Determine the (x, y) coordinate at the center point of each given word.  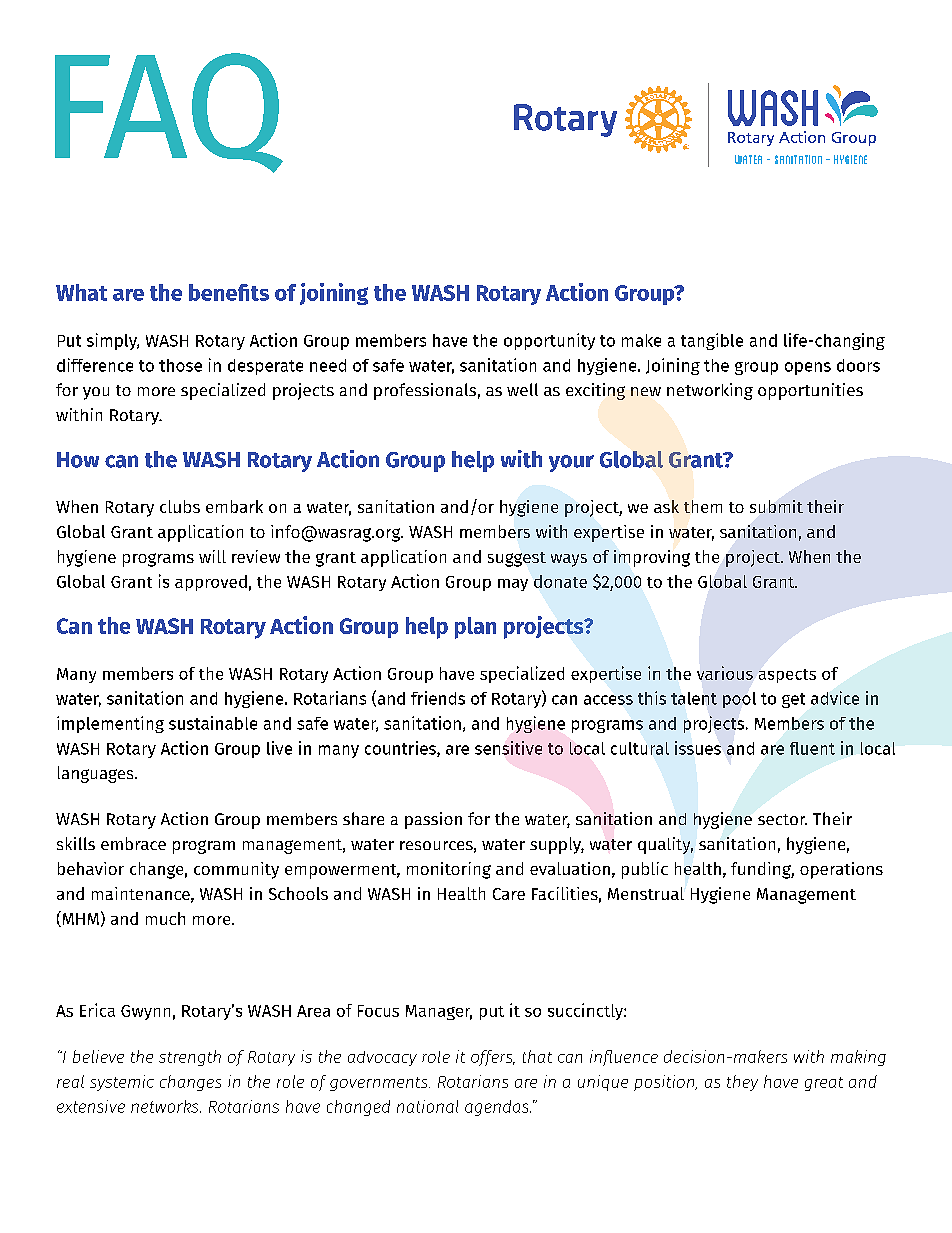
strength (190, 1058)
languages (97, 774)
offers (493, 1058)
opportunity (549, 341)
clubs (180, 506)
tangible (712, 341)
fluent (812, 748)
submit (776, 506)
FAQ (169, 113)
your (571, 463)
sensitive (508, 748)
